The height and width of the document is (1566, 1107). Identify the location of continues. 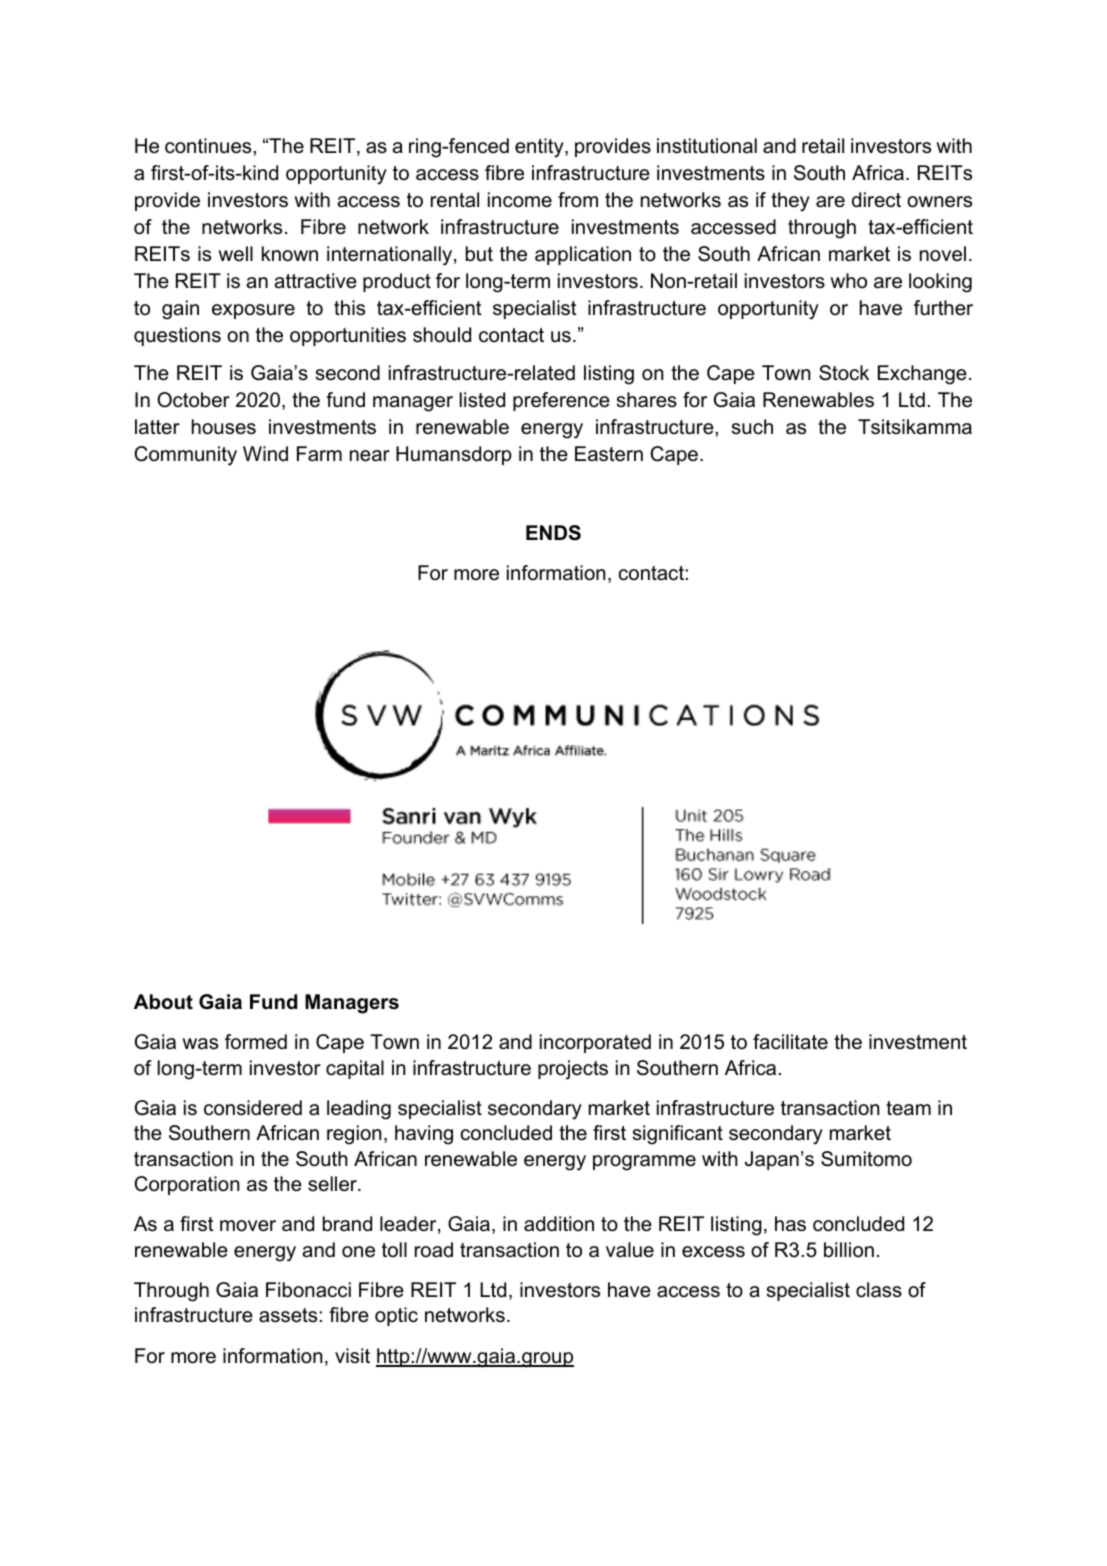
(208, 146).
